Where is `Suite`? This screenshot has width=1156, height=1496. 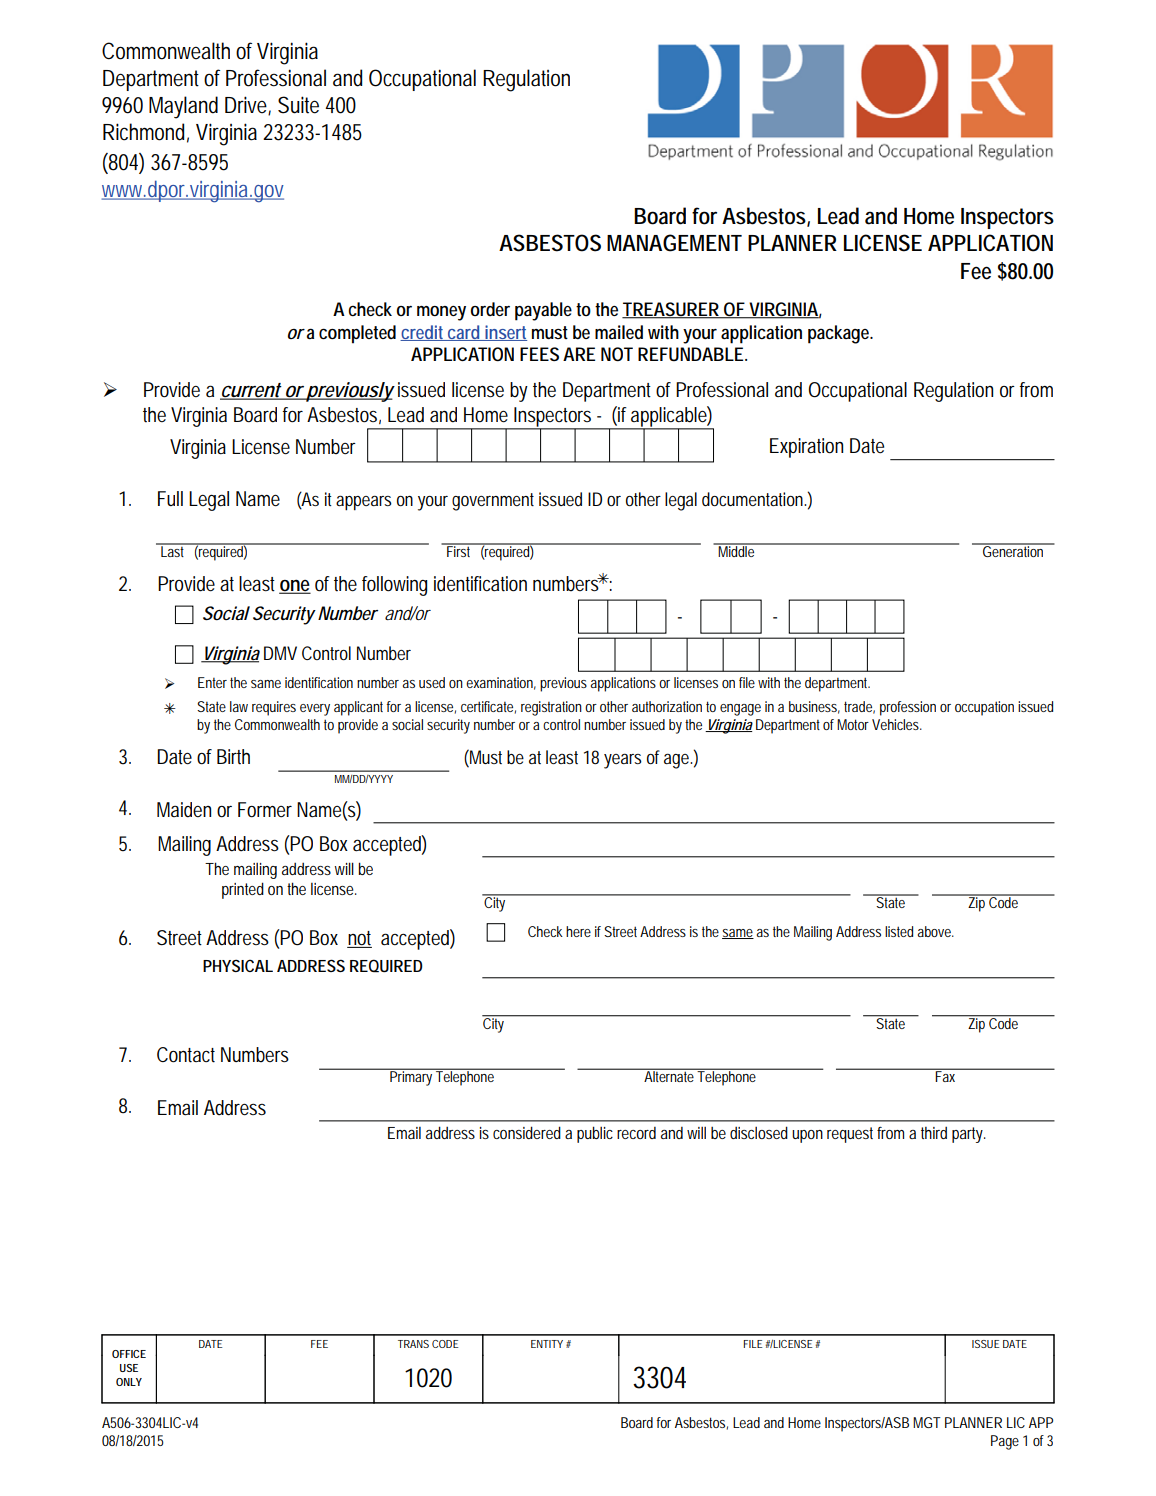
Suite is located at coordinates (298, 105).
